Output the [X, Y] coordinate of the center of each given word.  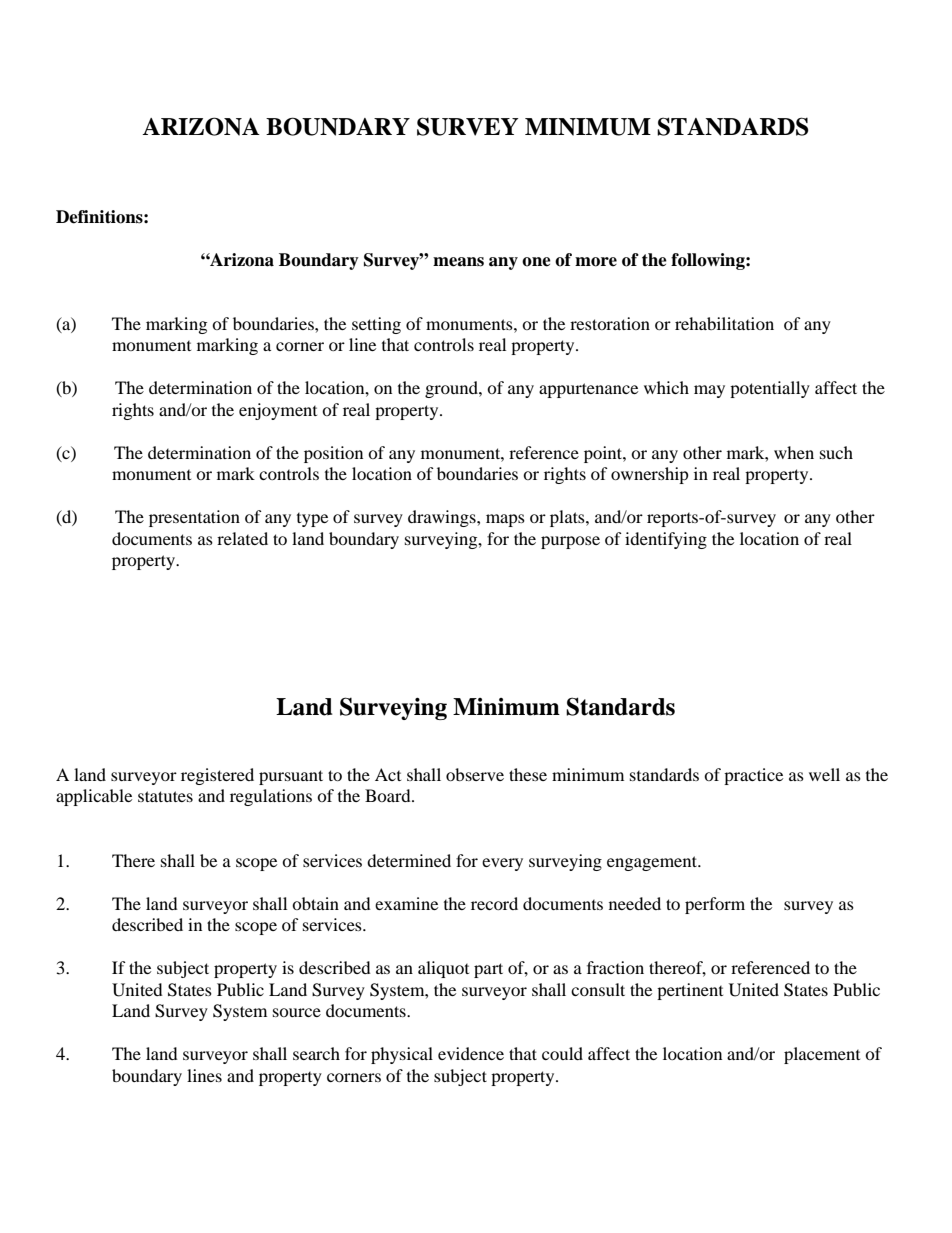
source [297, 1012]
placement [822, 1055]
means [458, 262]
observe [475, 774]
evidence [471, 1053]
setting [376, 325]
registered [217, 776]
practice [753, 776]
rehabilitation [724, 323]
